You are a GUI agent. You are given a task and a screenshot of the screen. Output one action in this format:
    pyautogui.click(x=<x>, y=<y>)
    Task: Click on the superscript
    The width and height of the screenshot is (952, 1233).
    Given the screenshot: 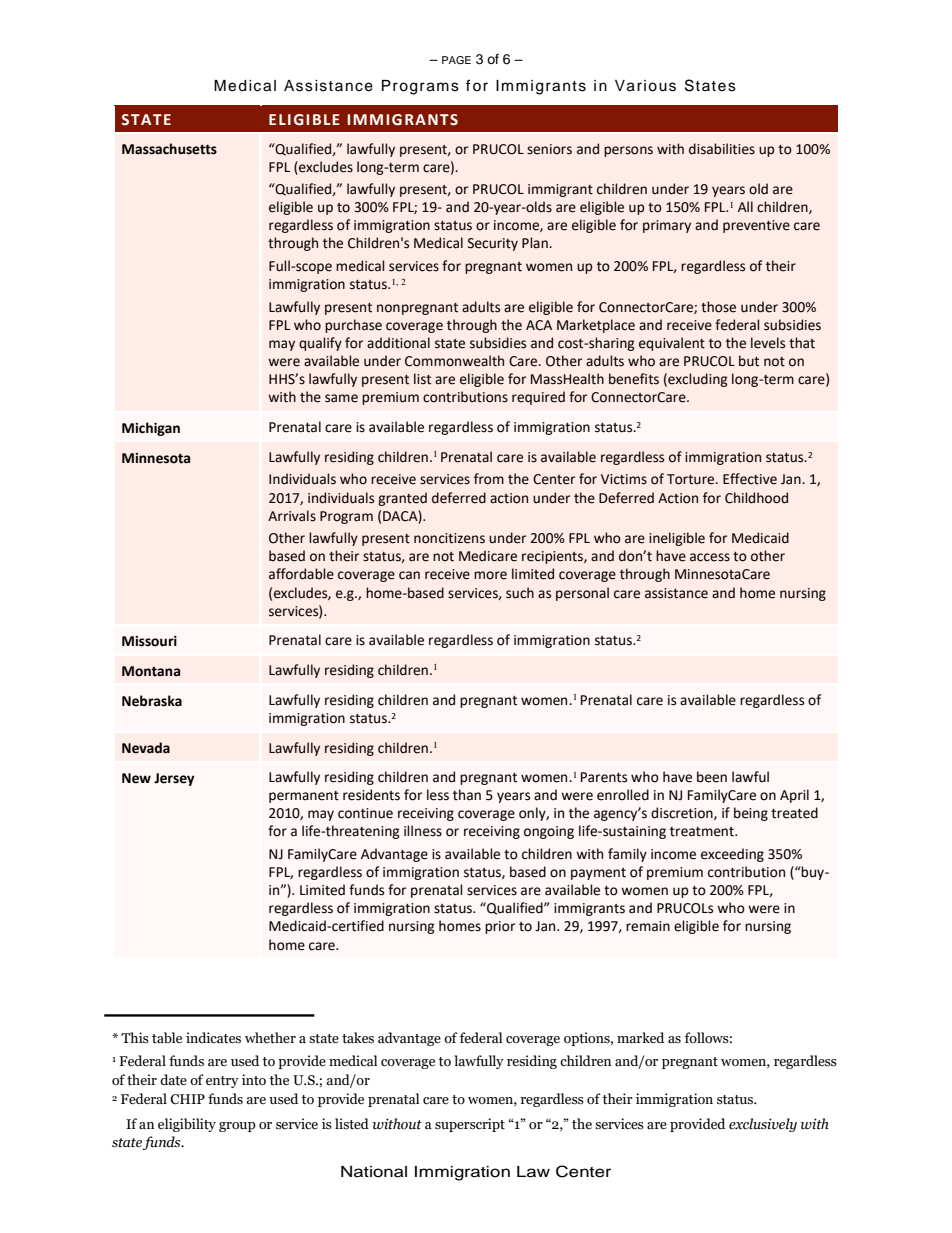 What is the action you would take?
    pyautogui.click(x=470, y=1125)
